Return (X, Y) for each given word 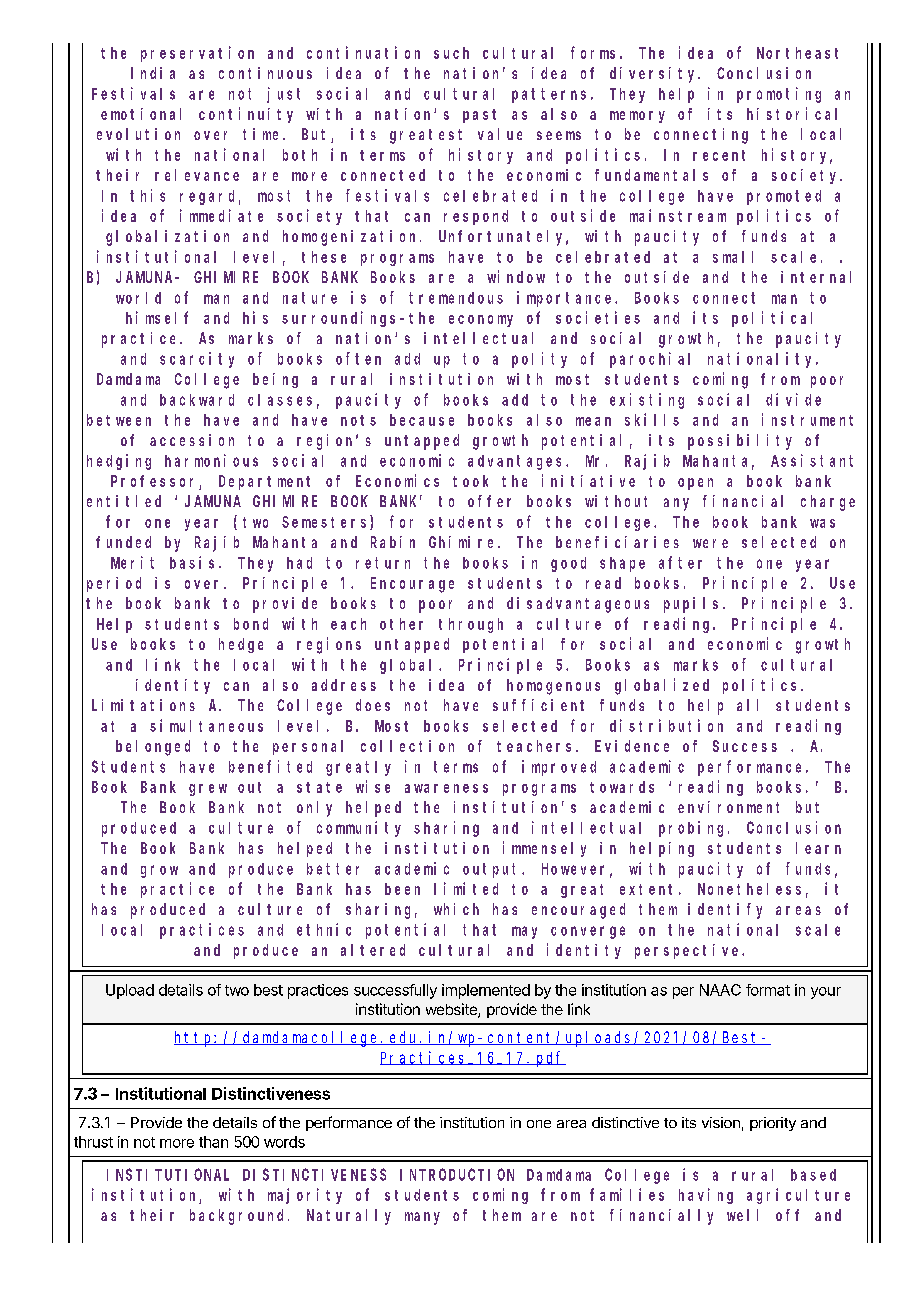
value (500, 134)
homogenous (553, 687)
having (706, 1196)
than (213, 1142)
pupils (691, 605)
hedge (241, 645)
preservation (197, 54)
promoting (779, 95)
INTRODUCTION (457, 1175)
